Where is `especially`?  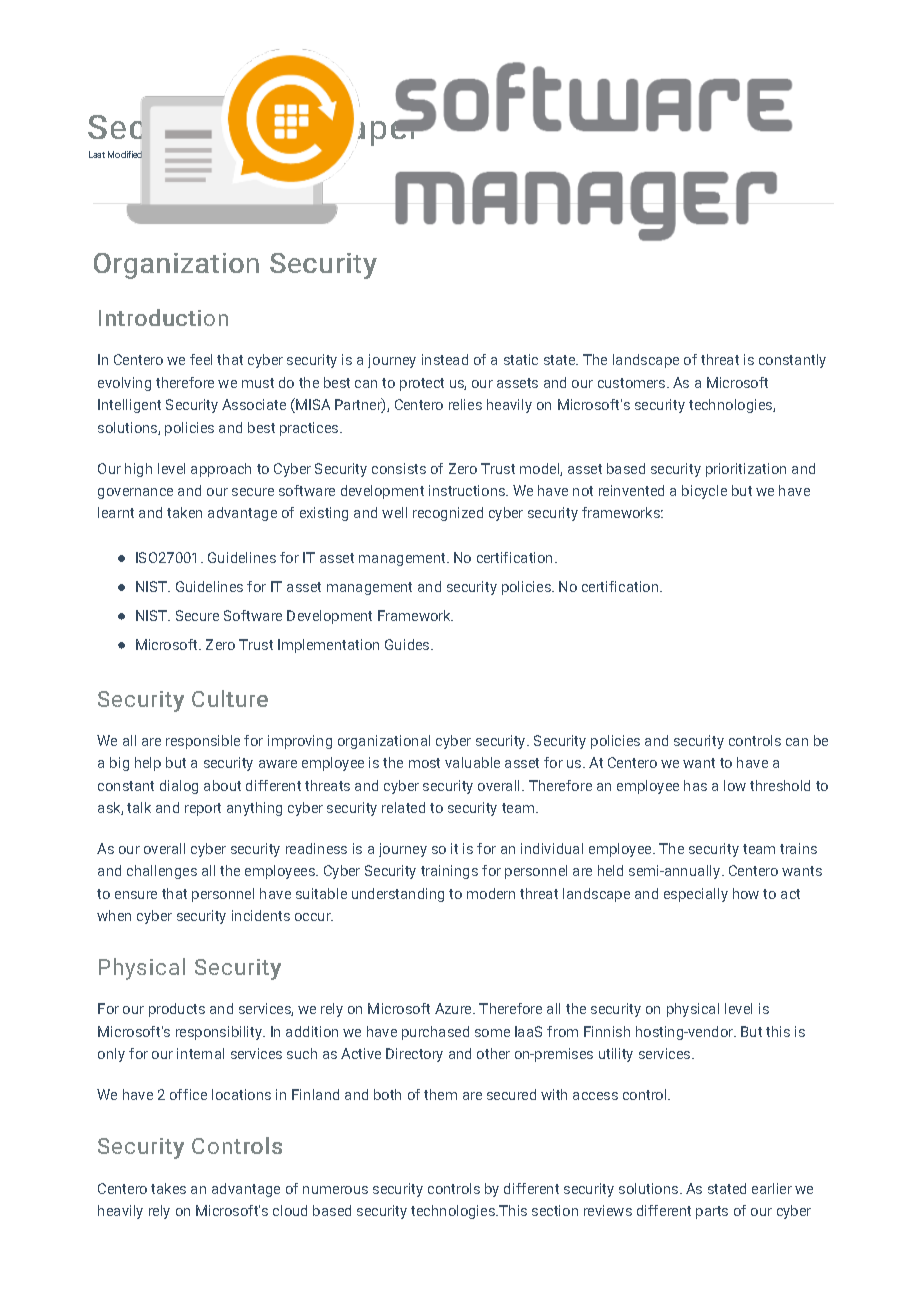
especially is located at coordinates (696, 895).
